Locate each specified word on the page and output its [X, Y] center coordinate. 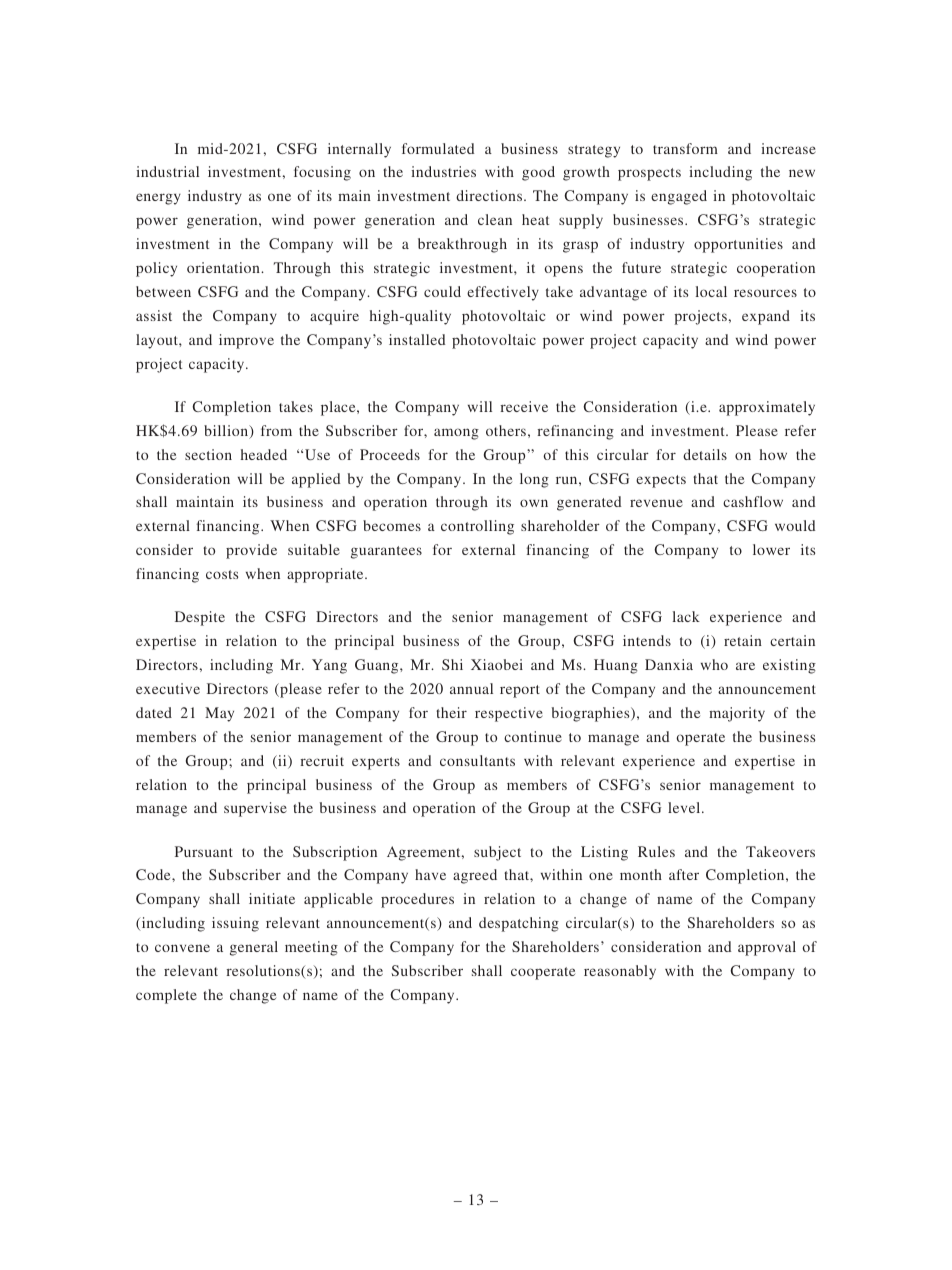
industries [443, 171]
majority [737, 714]
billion [227, 432]
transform [685, 148]
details [705, 454]
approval [767, 948]
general [254, 948]
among [456, 434]
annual [471, 688]
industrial [167, 171]
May [219, 714]
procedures [417, 900]
